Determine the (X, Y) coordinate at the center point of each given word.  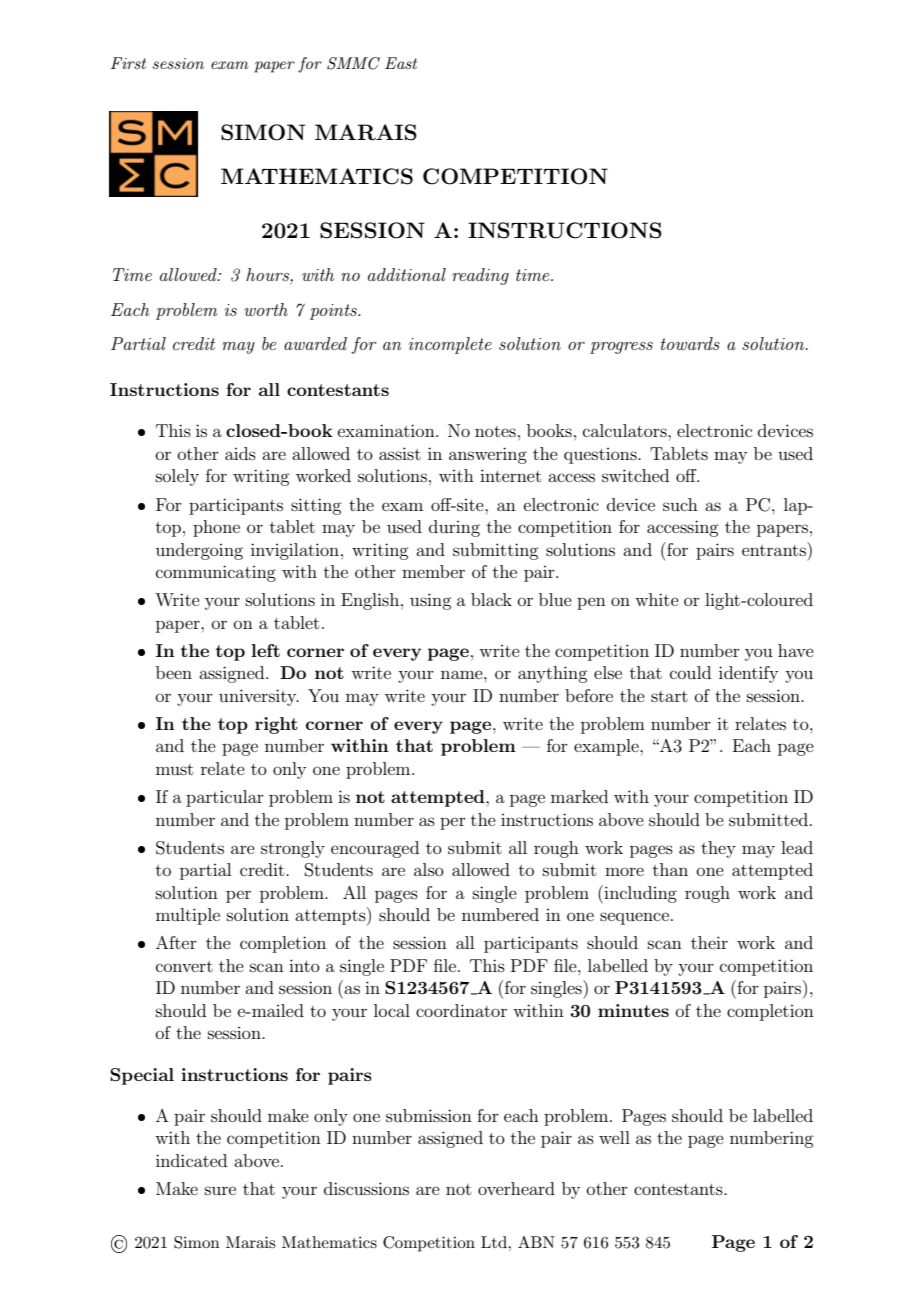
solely (177, 477)
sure (220, 1190)
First (128, 63)
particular (225, 798)
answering (488, 455)
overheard (516, 1188)
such (680, 504)
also (429, 869)
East (401, 63)
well (614, 1137)
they (718, 849)
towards (690, 343)
